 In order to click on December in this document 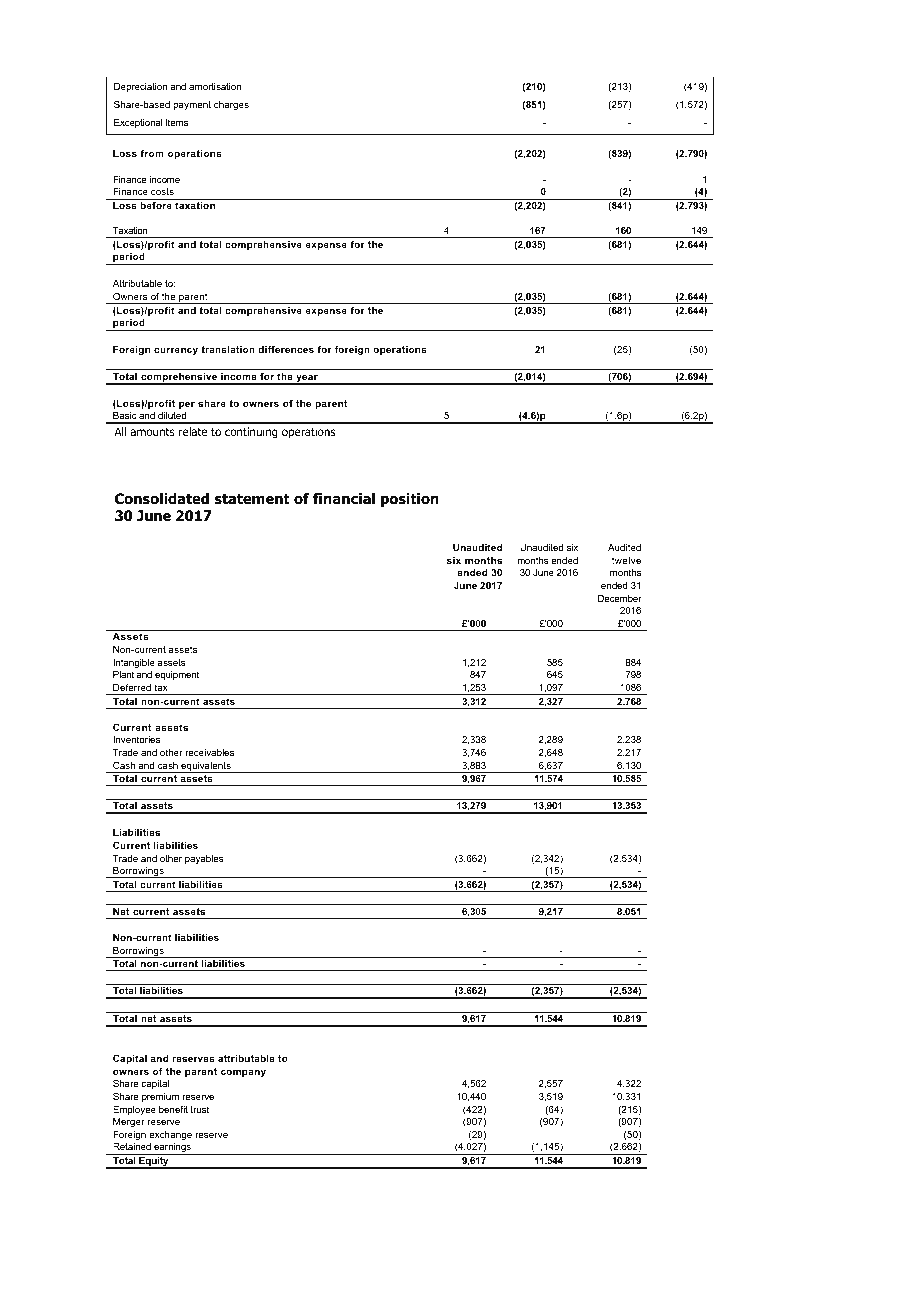, I will do `click(620, 598)`.
